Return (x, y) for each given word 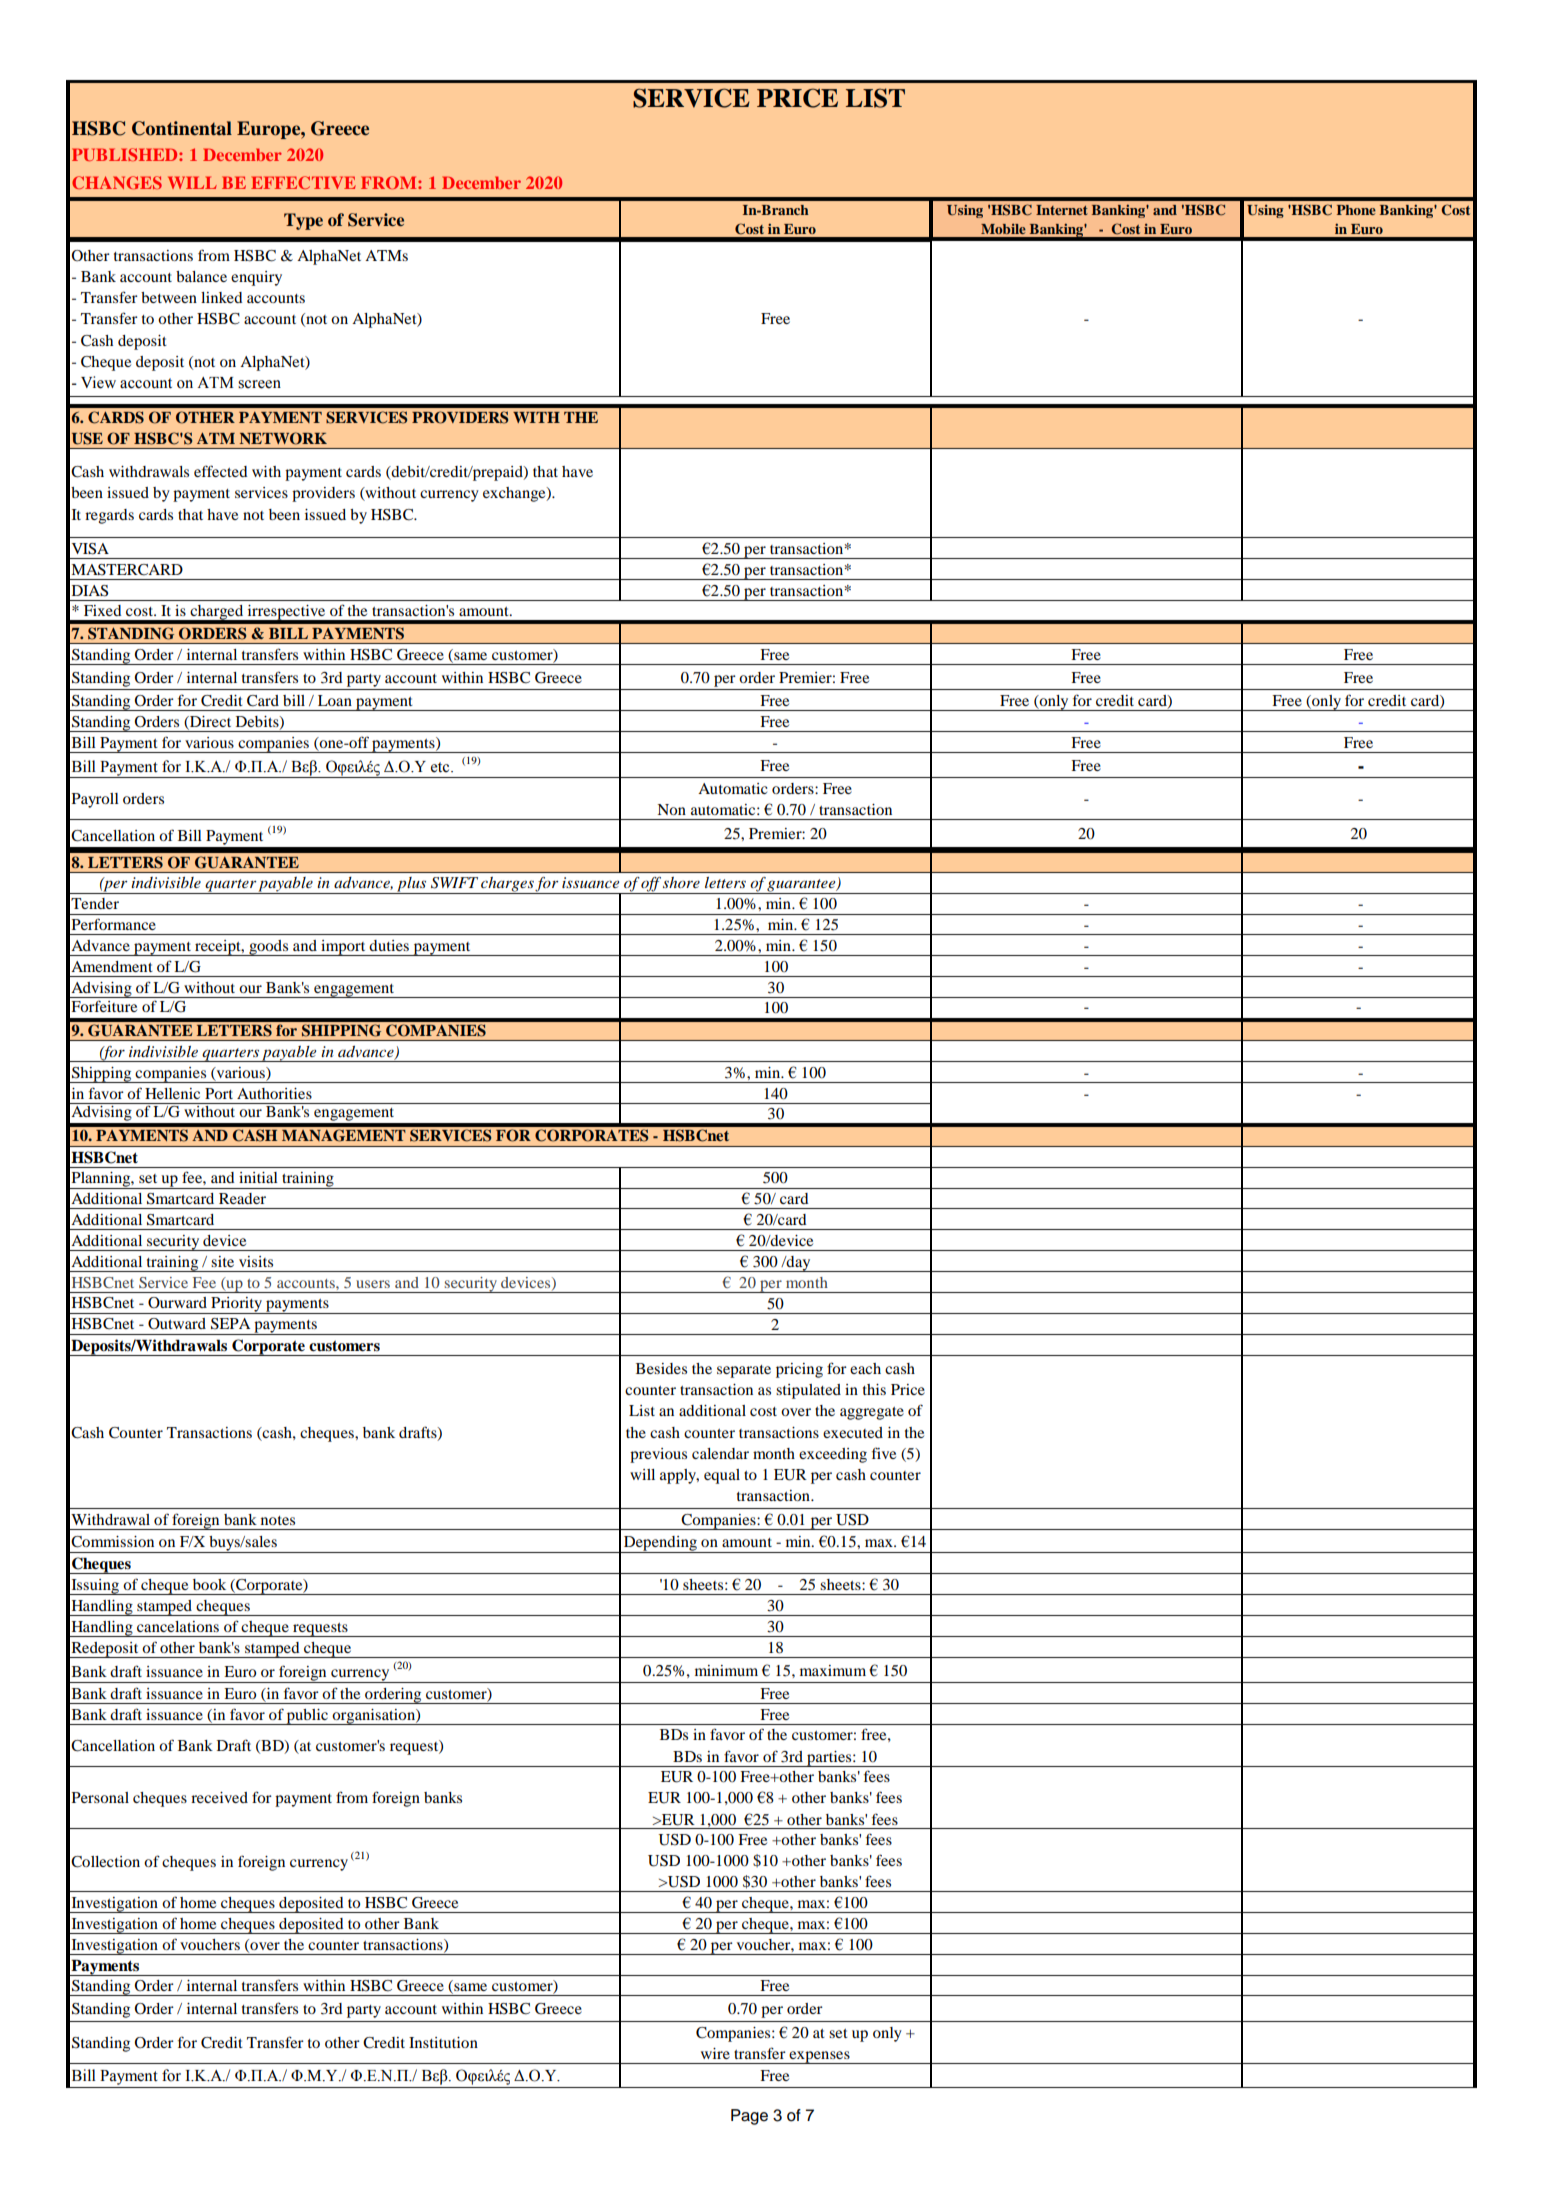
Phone (1356, 210)
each (865, 1368)
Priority (237, 1305)
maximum (833, 1670)
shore (681, 882)
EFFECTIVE (303, 182)
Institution (443, 2042)
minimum (726, 1670)
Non (671, 809)
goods (269, 948)
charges (507, 885)
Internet (1062, 210)
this (874, 1389)
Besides (661, 1368)
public (307, 1717)
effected (221, 471)
